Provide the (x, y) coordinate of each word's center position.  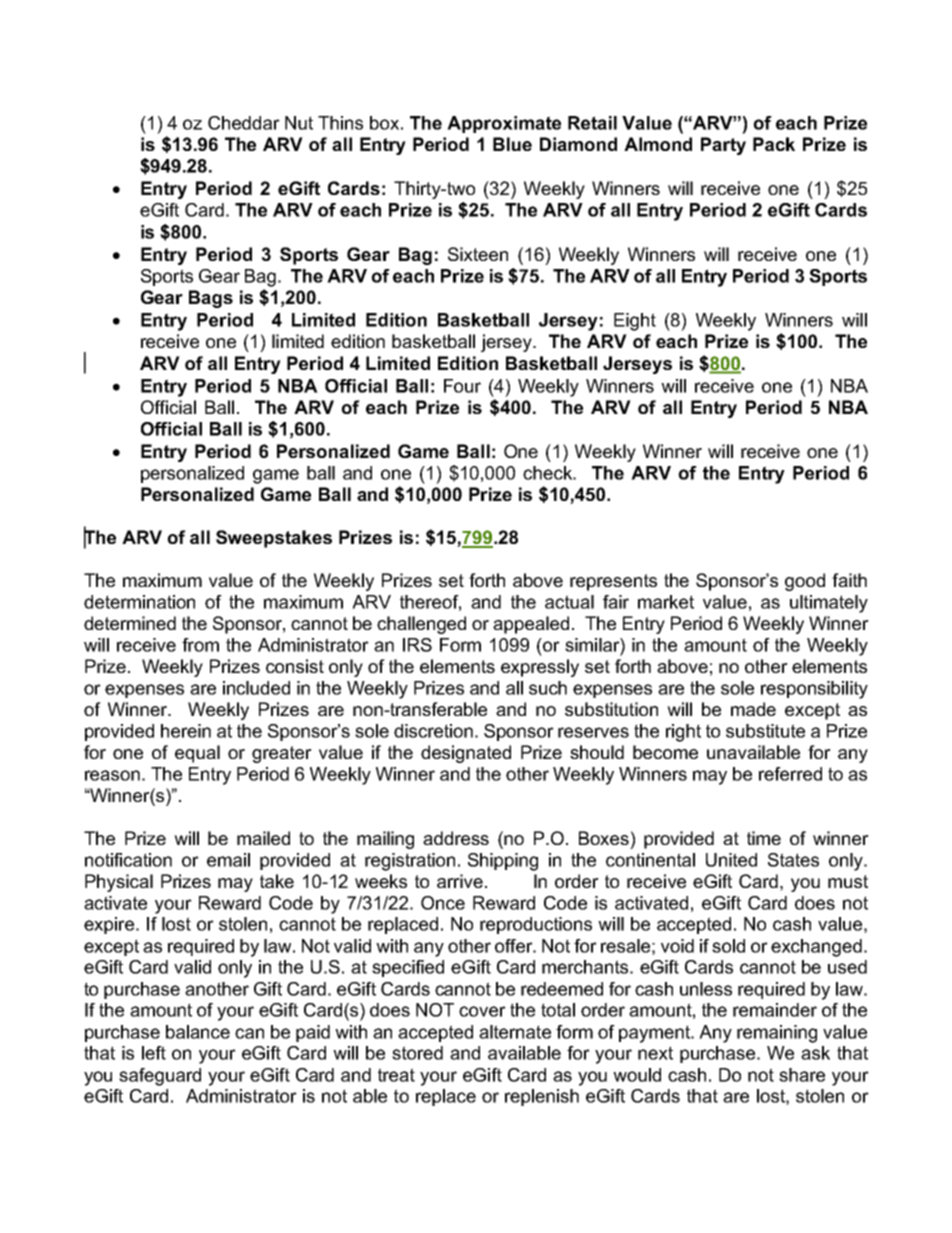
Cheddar (244, 123)
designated (466, 754)
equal (197, 754)
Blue (512, 144)
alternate (515, 1032)
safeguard (160, 1077)
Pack (774, 144)
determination (139, 602)
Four (462, 386)
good (805, 582)
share (802, 1075)
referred (790, 774)
